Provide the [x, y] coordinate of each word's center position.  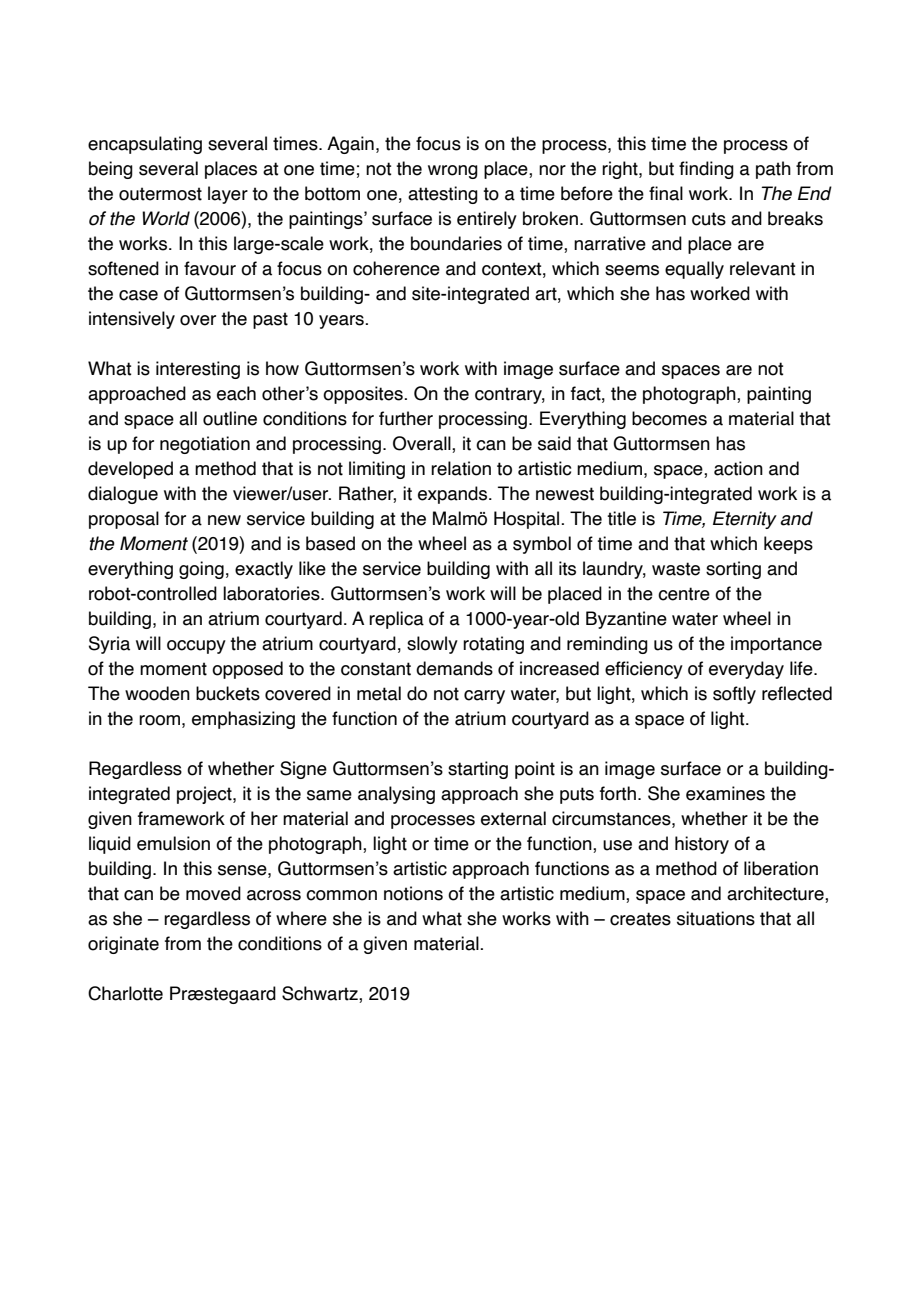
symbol [542, 545]
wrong [453, 172]
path [773, 170]
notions [413, 893]
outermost [160, 194]
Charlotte [125, 993]
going [201, 570]
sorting [733, 570]
